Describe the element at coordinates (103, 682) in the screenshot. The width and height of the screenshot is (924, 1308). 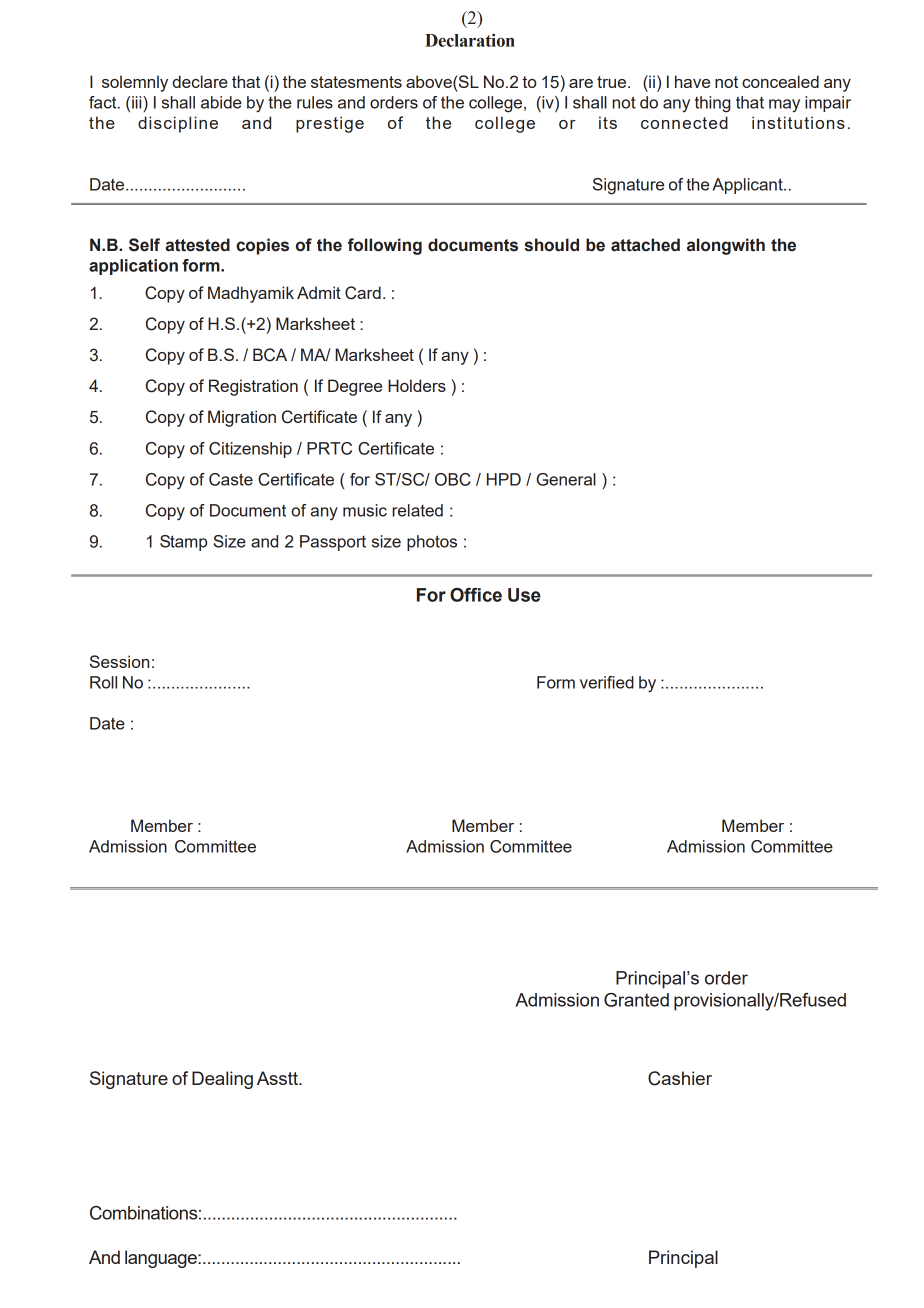
I see `Roll` at that location.
